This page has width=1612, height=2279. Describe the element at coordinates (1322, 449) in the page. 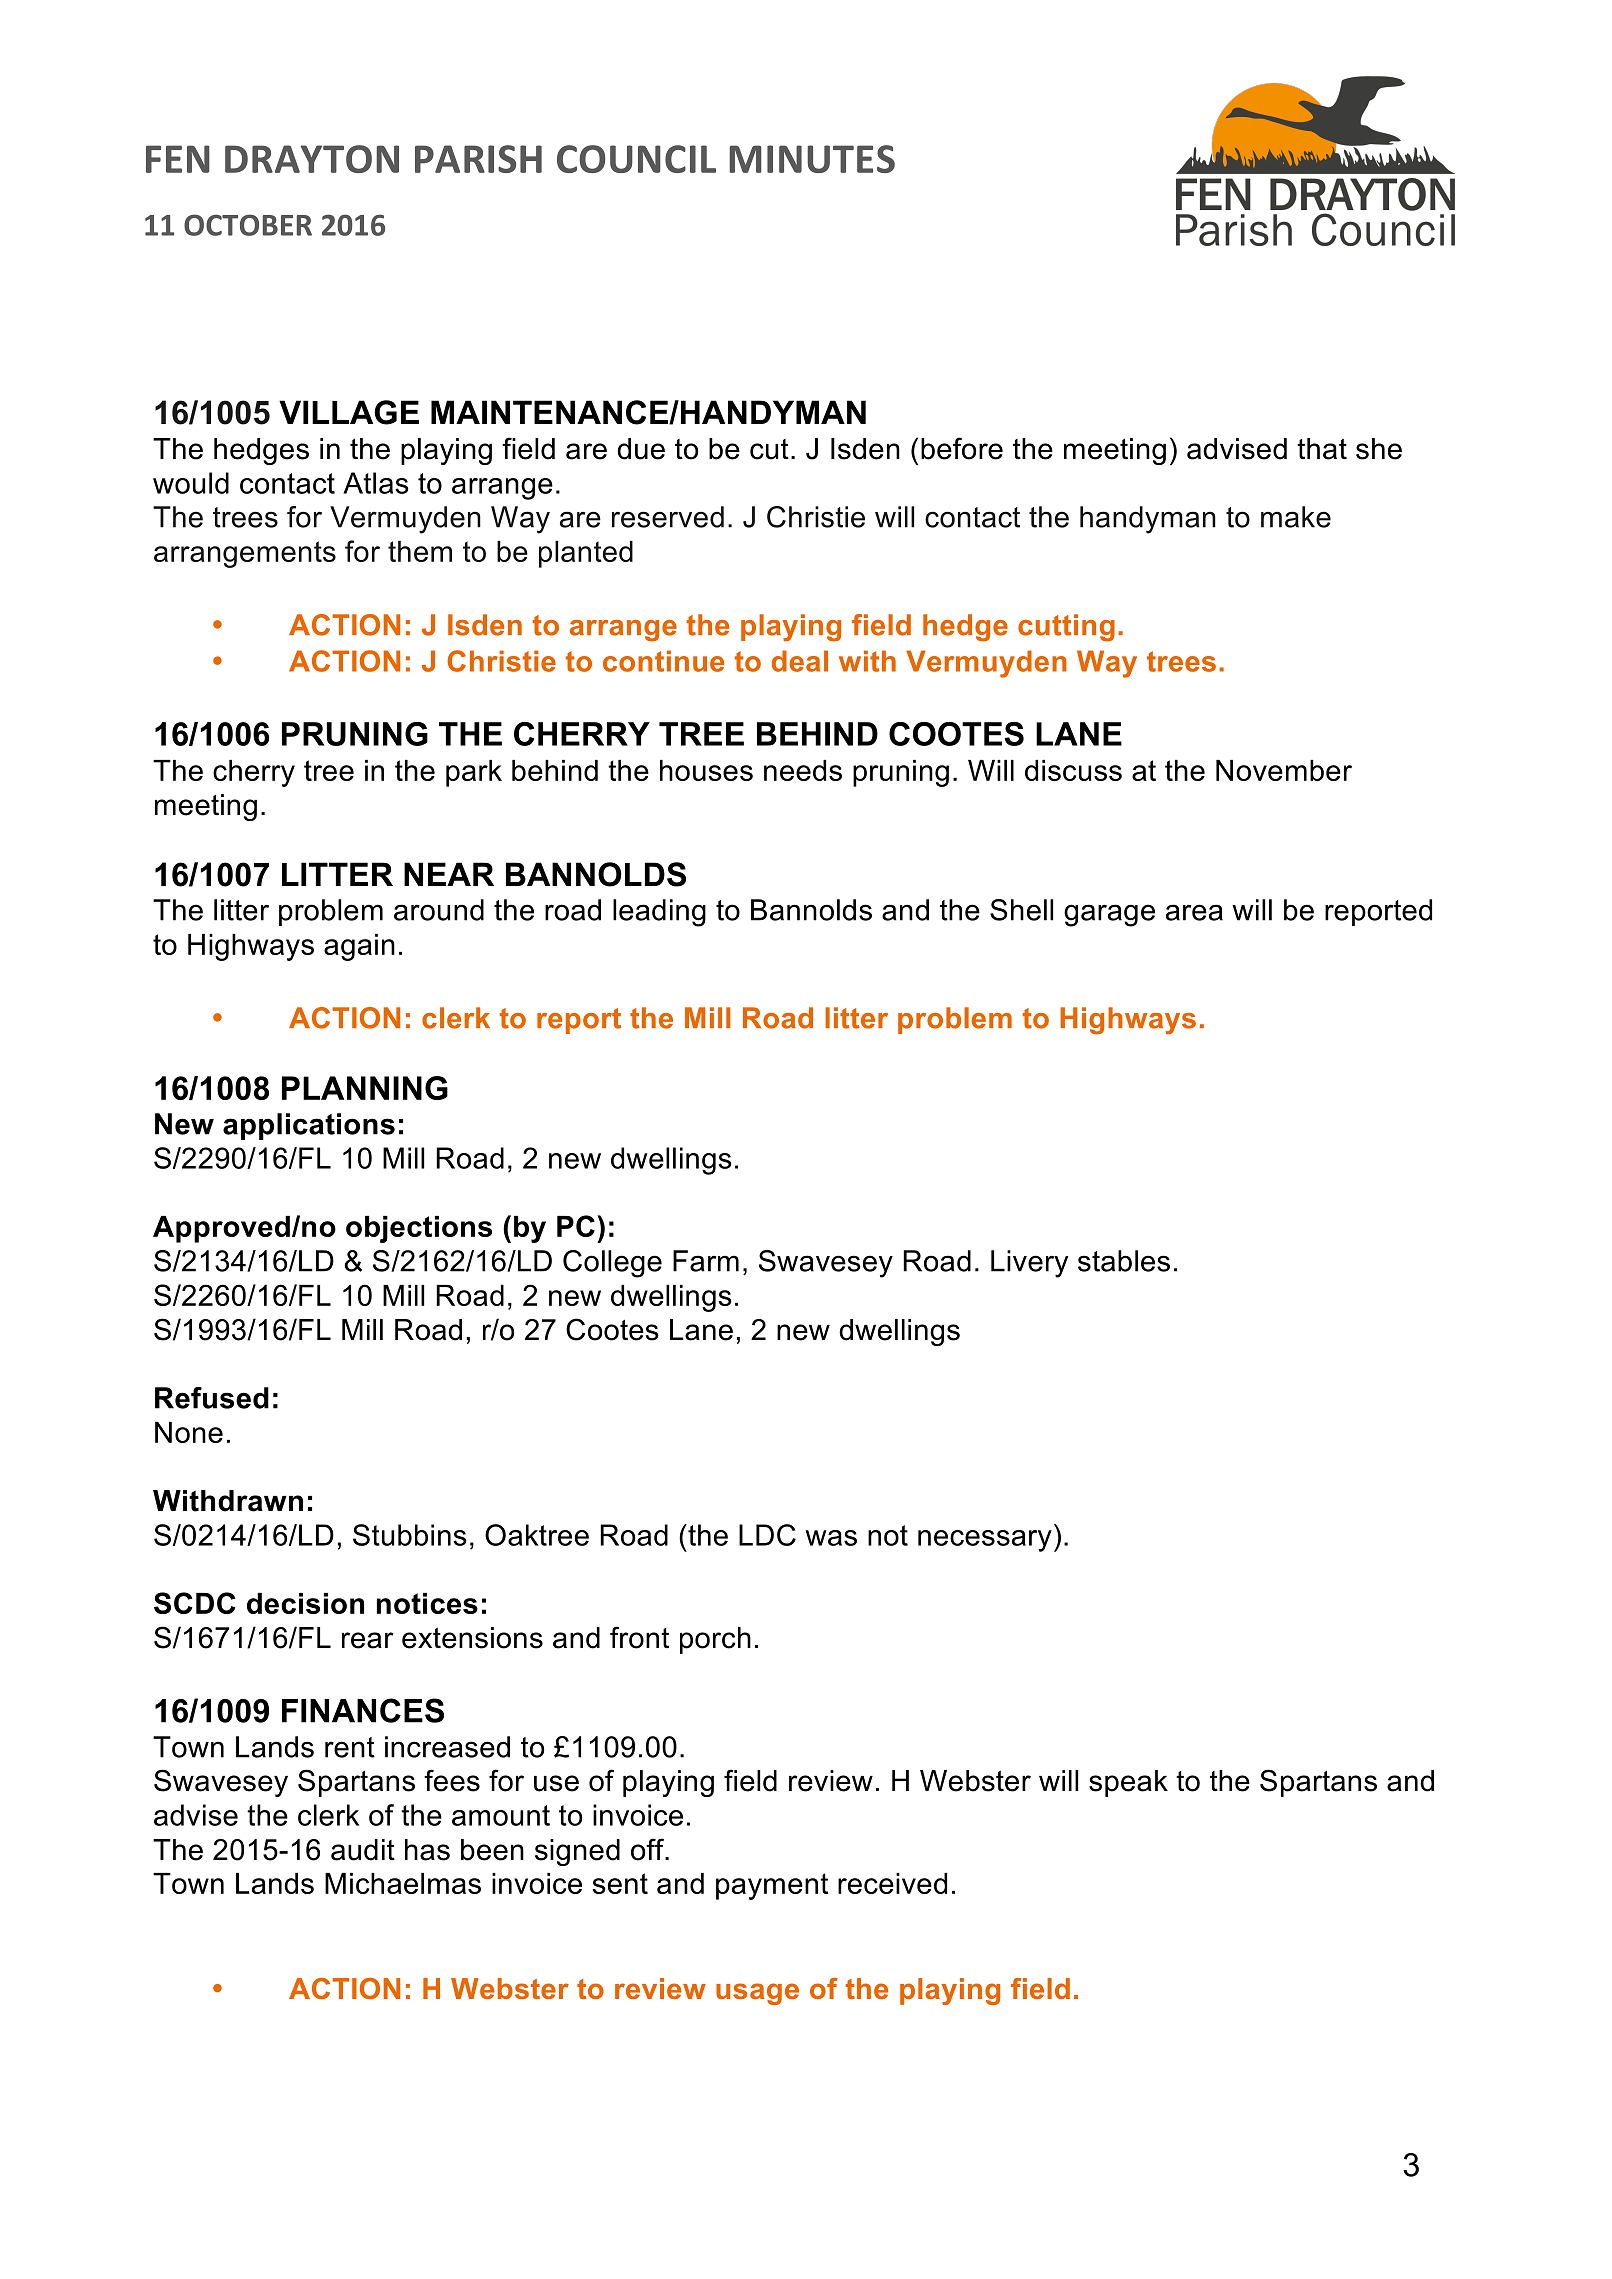

I see `that` at that location.
